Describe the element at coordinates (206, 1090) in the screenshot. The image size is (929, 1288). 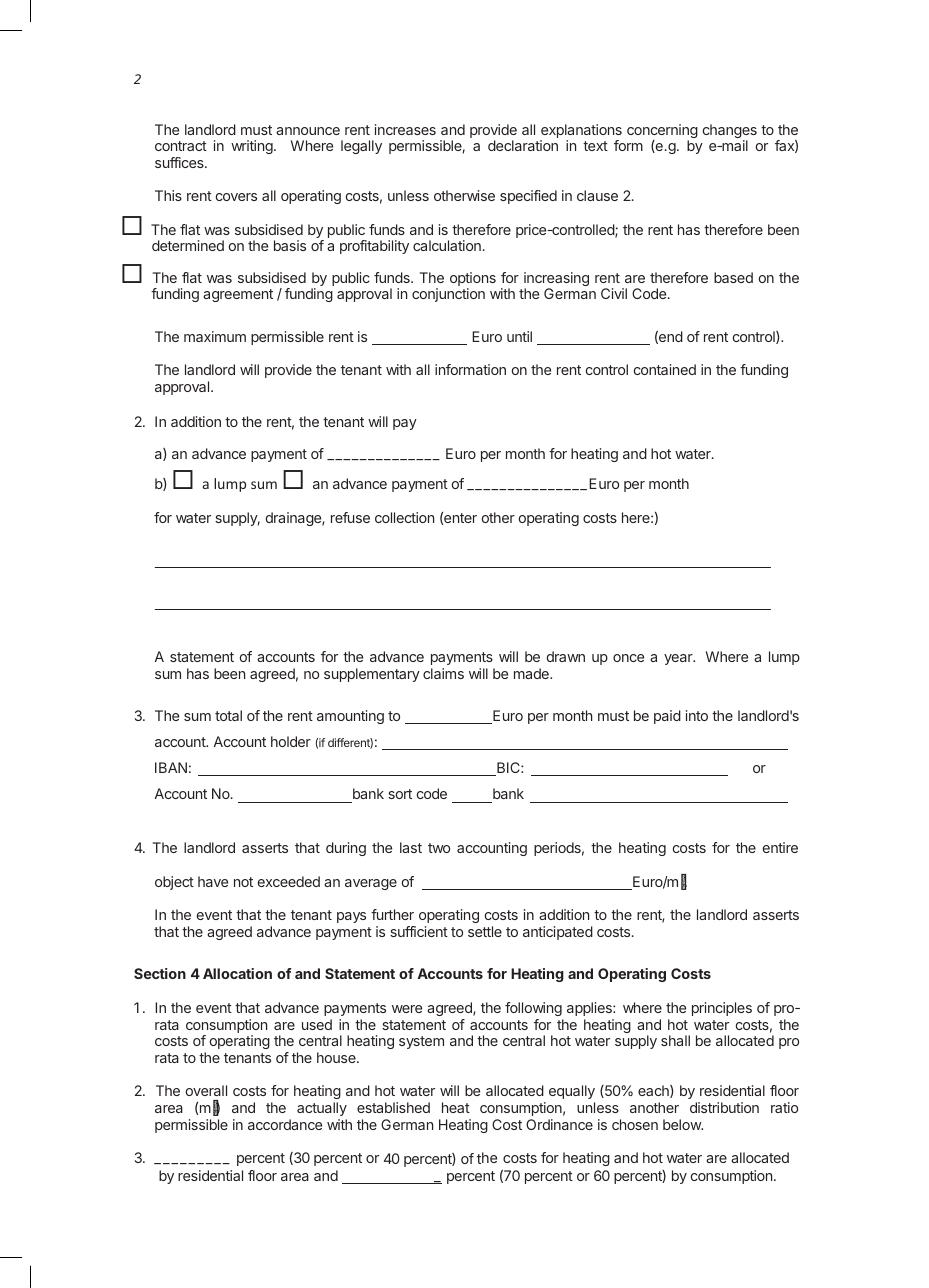
I see `overall` at that location.
